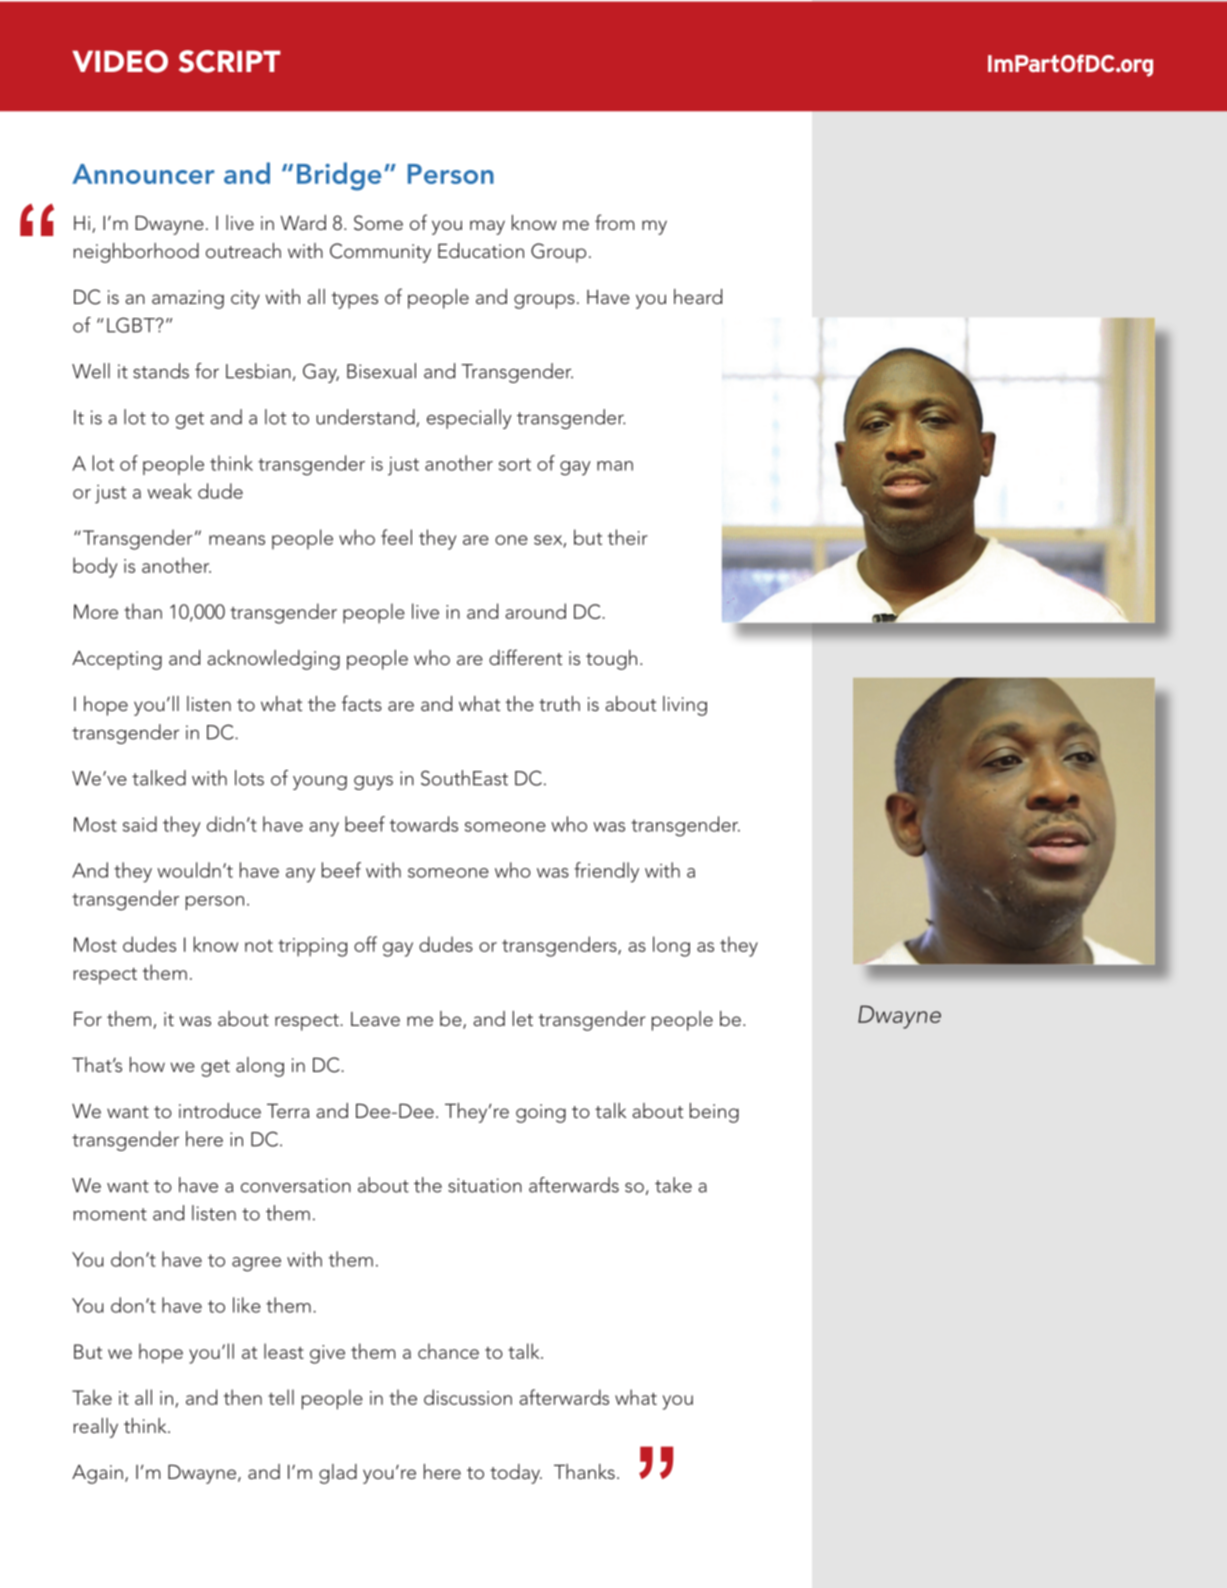 The height and width of the screenshot is (1588, 1227). What do you see at coordinates (373, 783) in the screenshot?
I see `guys` at bounding box center [373, 783].
